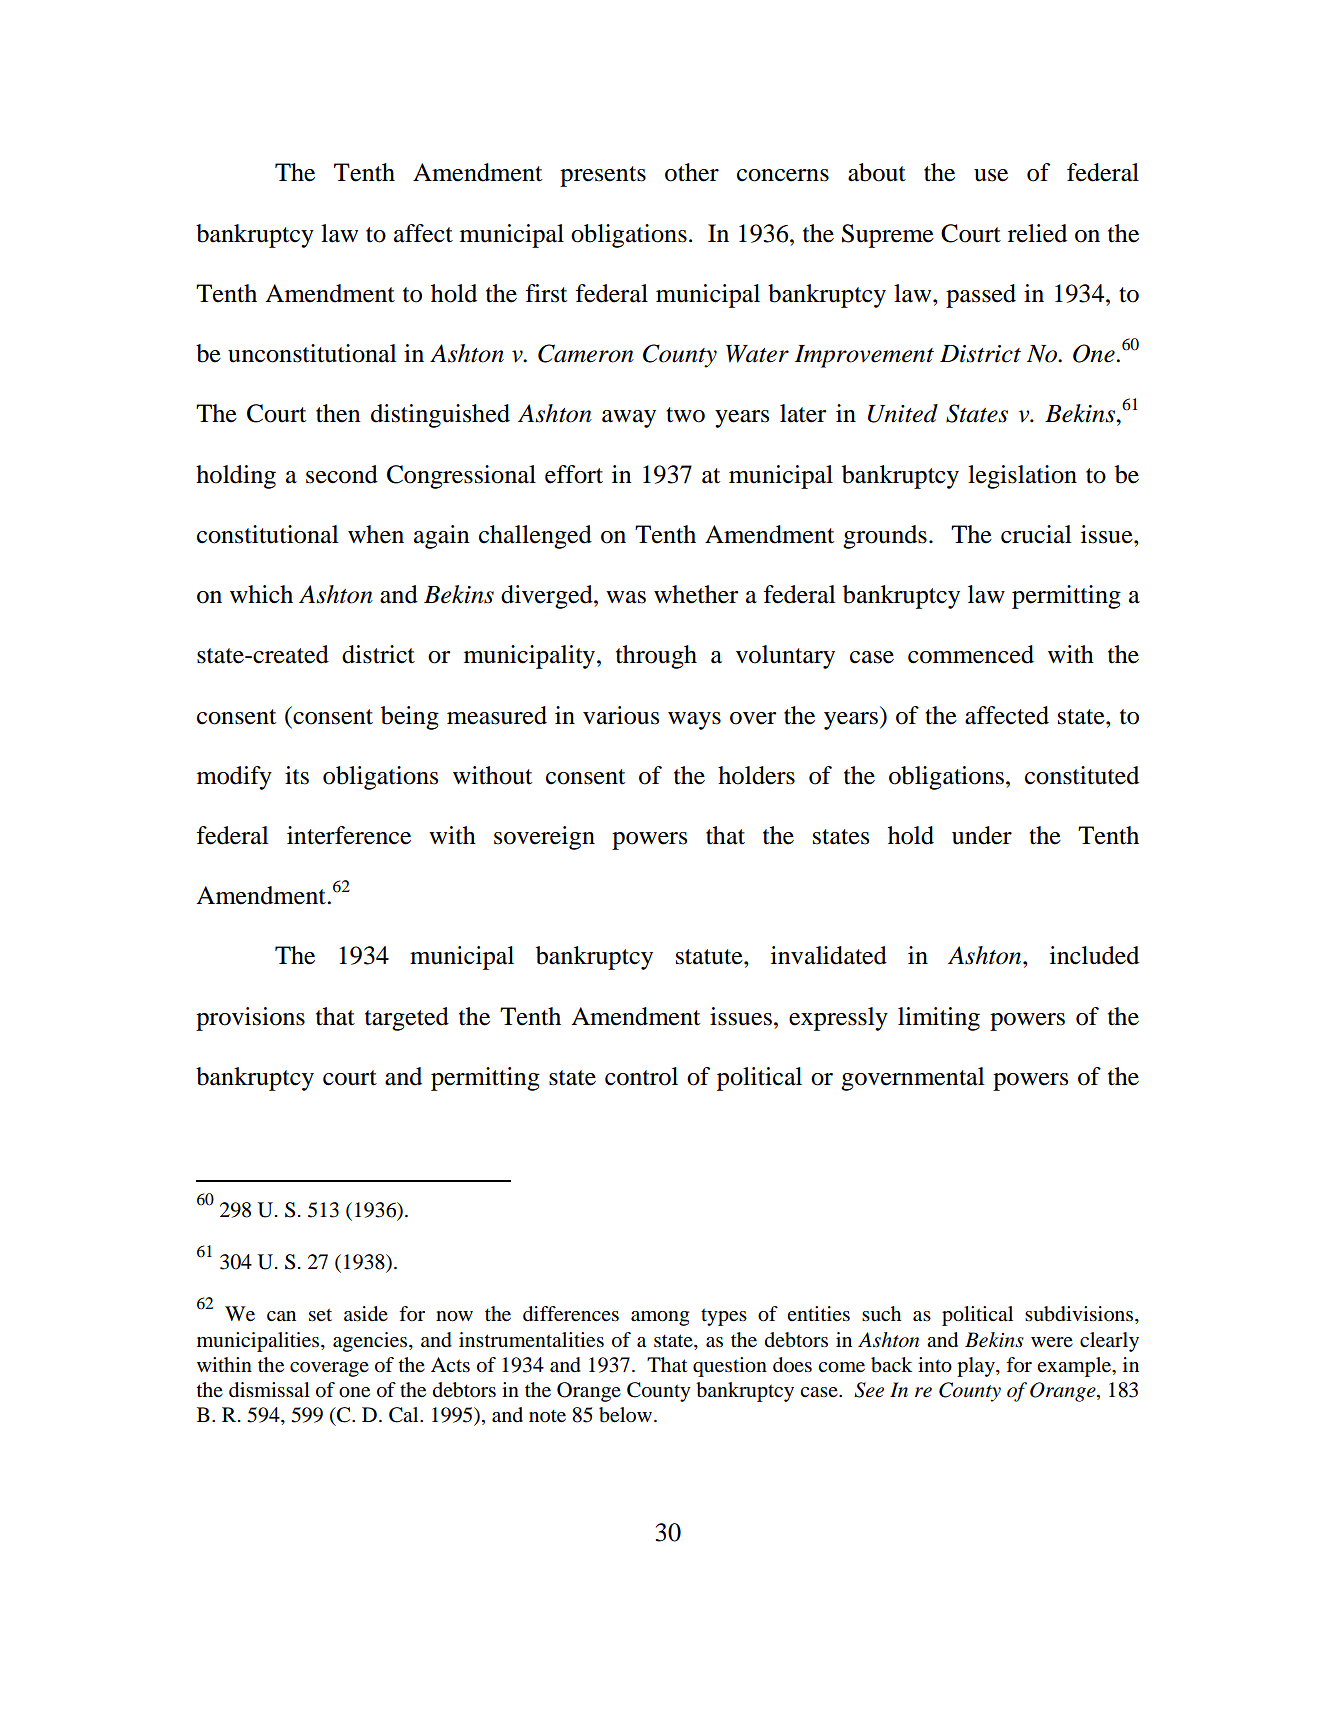 The width and height of the page is (1336, 1729). I want to click on commenced, so click(971, 654).
